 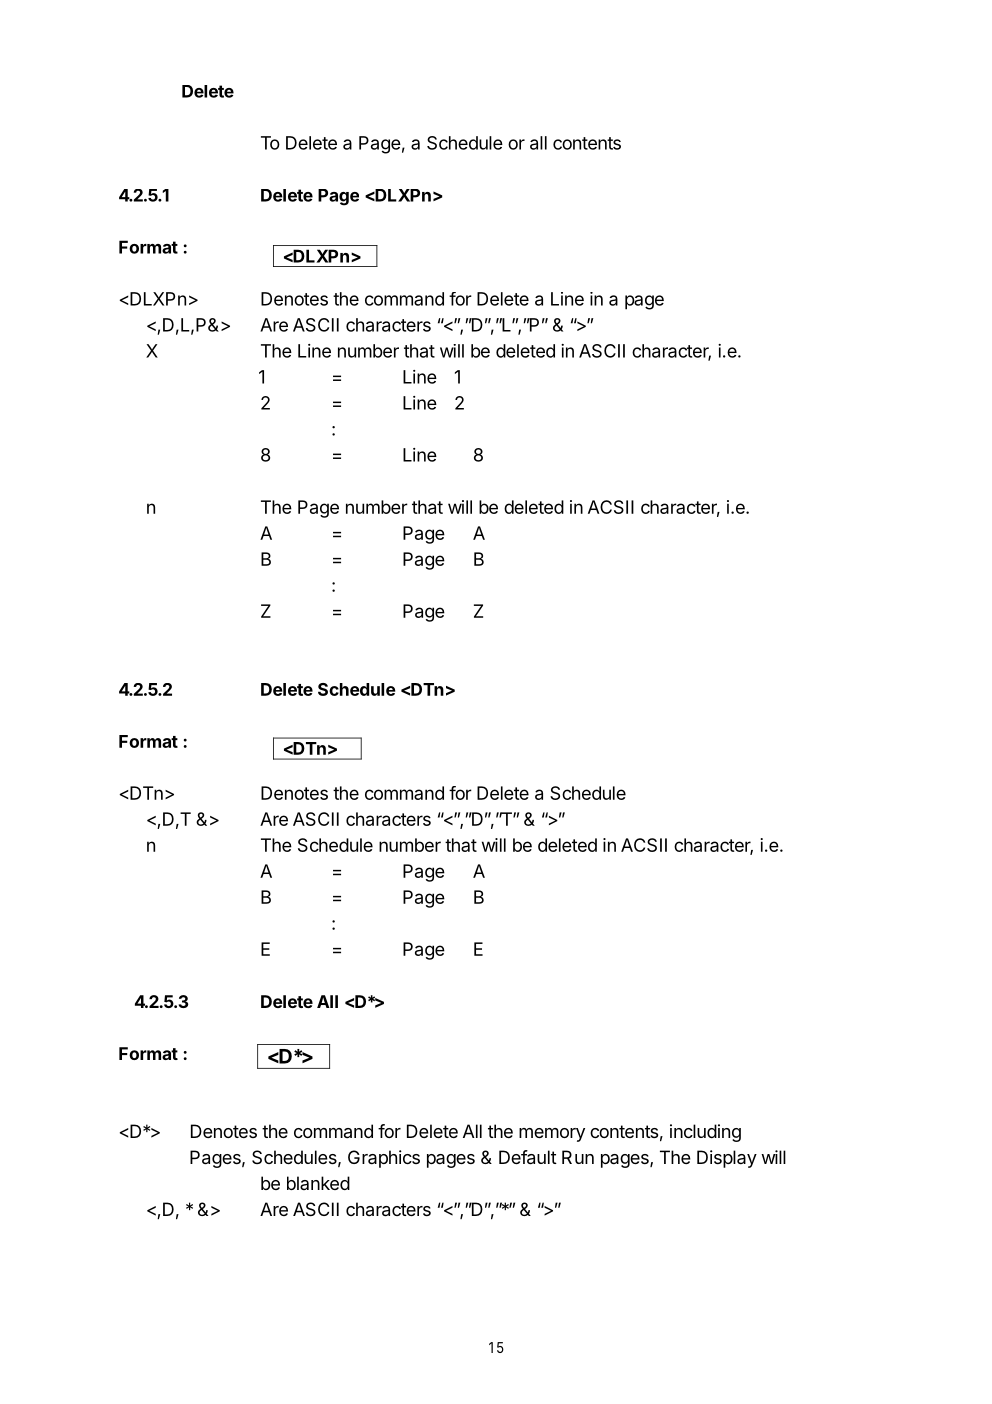 I want to click on Default, so click(x=528, y=1157).
